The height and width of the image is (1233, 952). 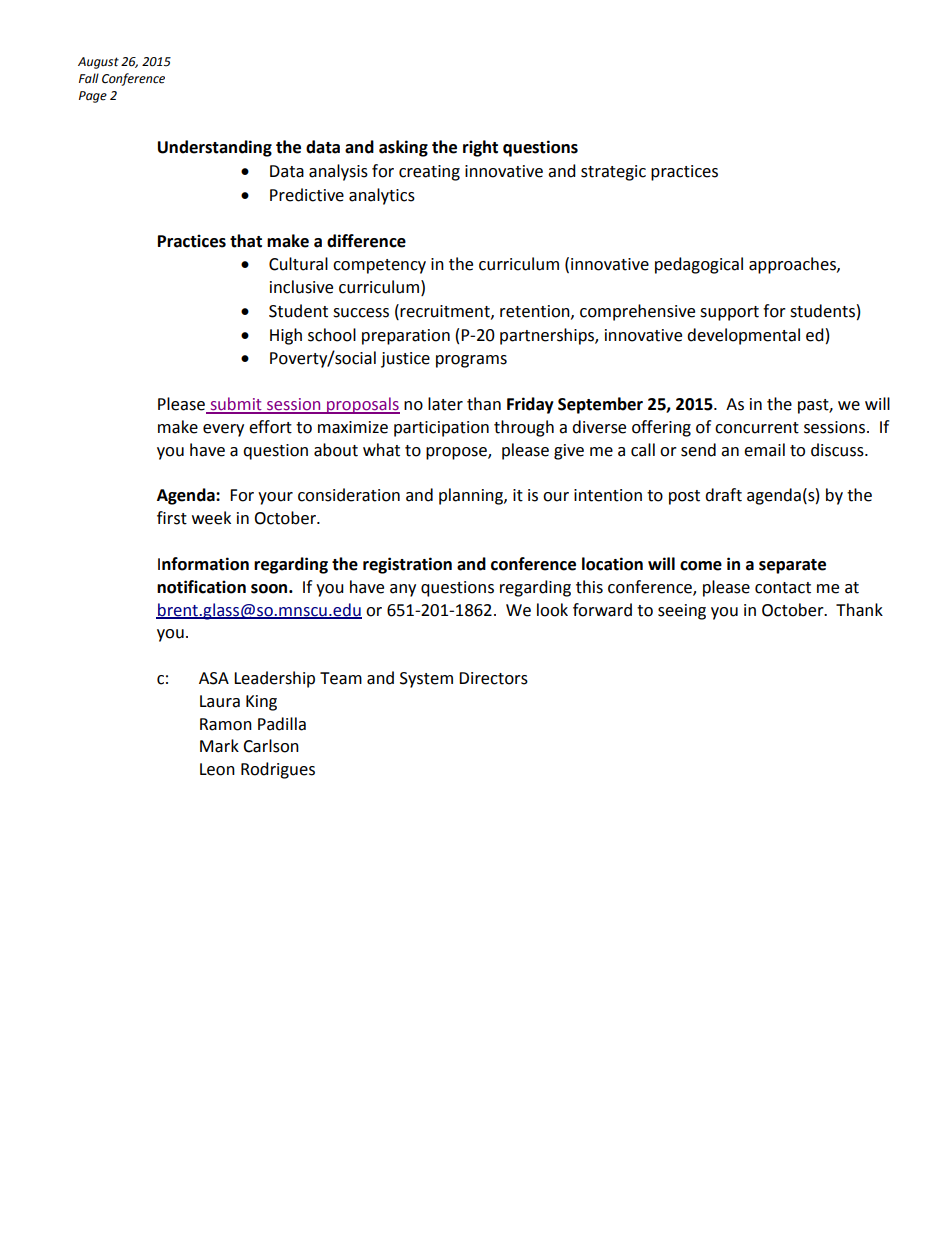 What do you see at coordinates (223, 430) in the image?
I see `every` at bounding box center [223, 430].
